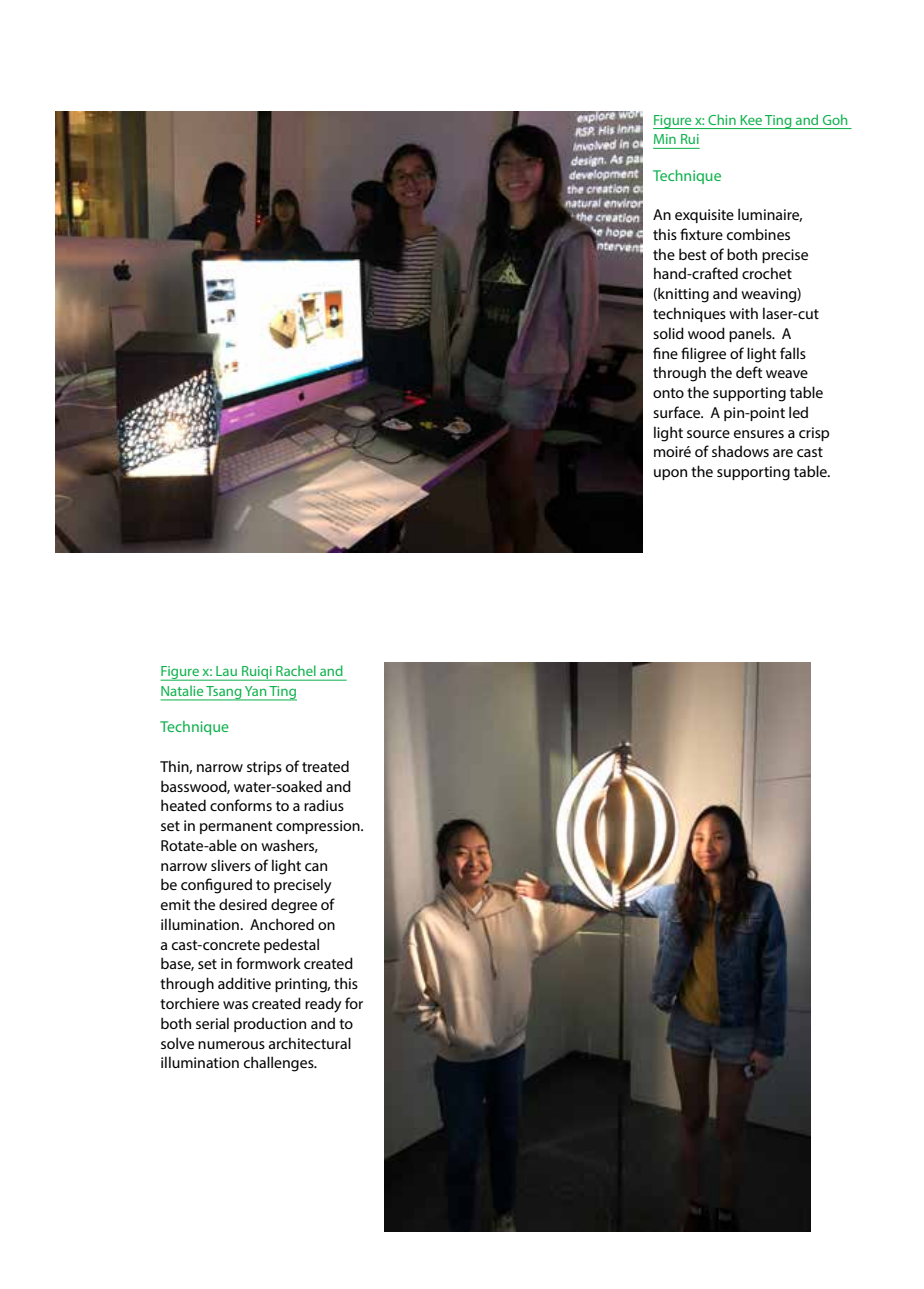 Image resolution: width=924 pixels, height=1289 pixels. Describe the element at coordinates (323, 1005) in the image. I see `ready` at that location.
